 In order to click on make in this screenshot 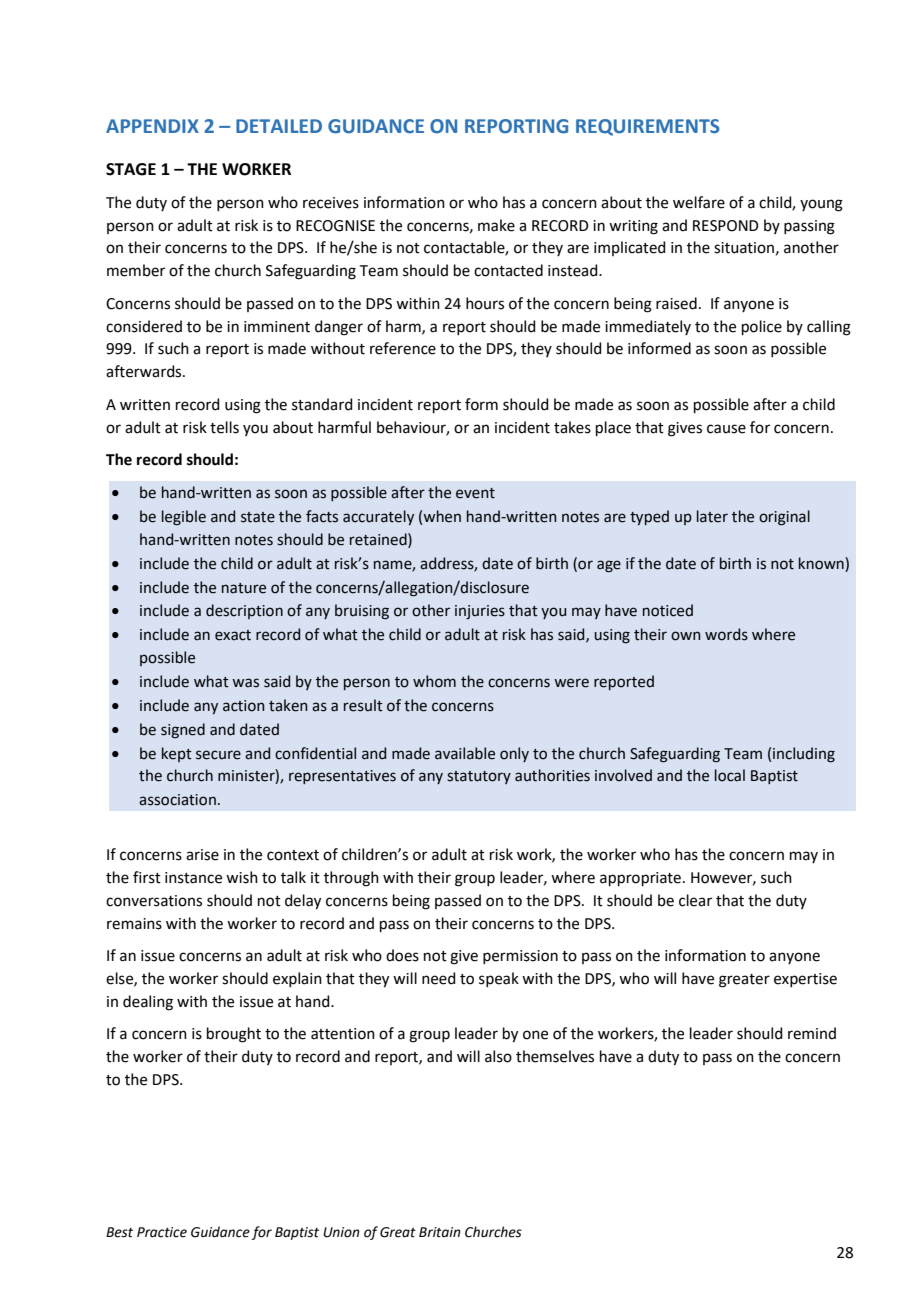, I will do `click(496, 225)`.
